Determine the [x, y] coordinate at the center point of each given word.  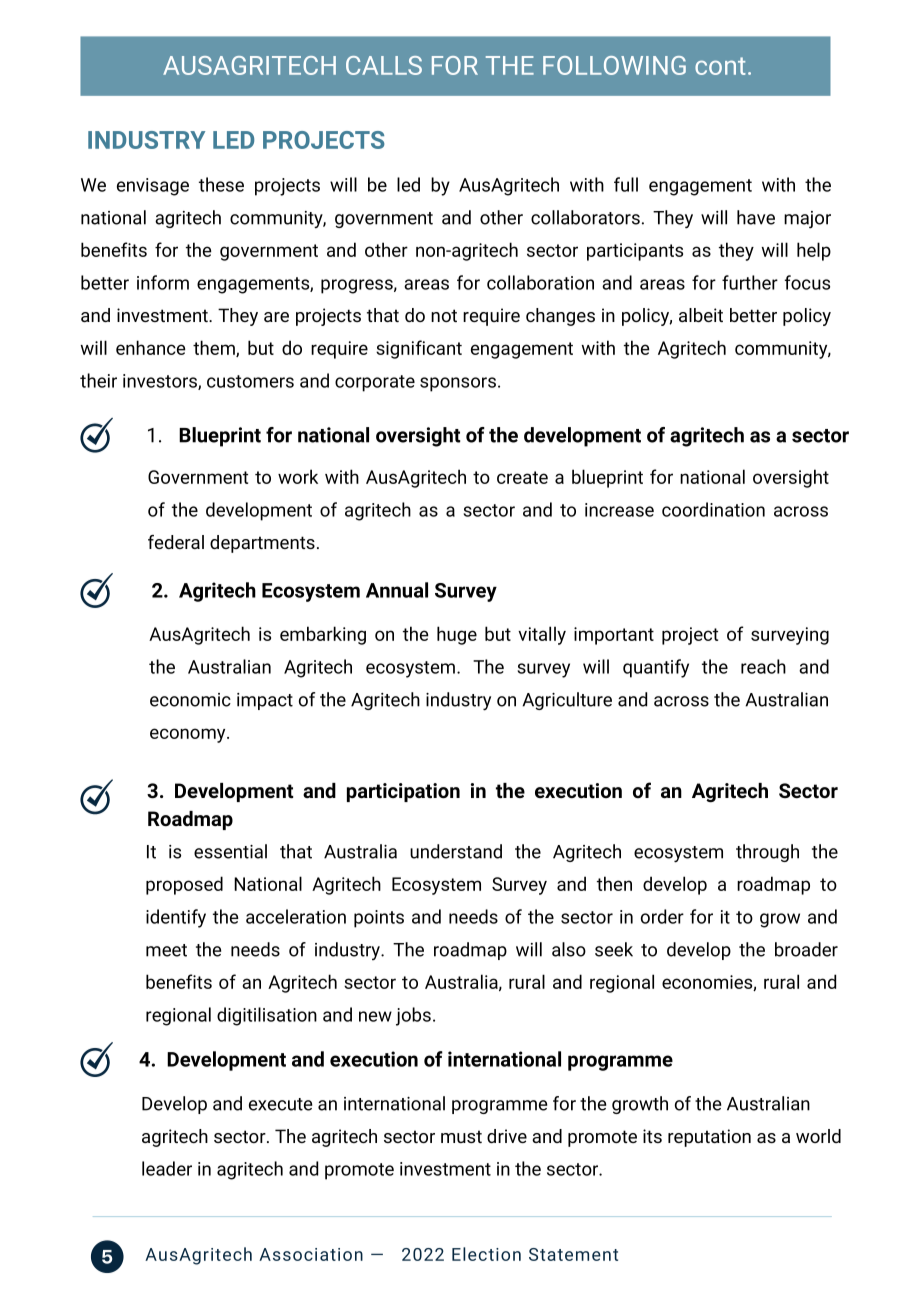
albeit [701, 315]
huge [457, 635]
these [221, 184]
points [379, 919]
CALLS [384, 65]
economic [190, 700]
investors [161, 382]
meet [166, 950]
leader [167, 1168]
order [662, 916]
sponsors [458, 384]
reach [763, 666]
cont [720, 66]
